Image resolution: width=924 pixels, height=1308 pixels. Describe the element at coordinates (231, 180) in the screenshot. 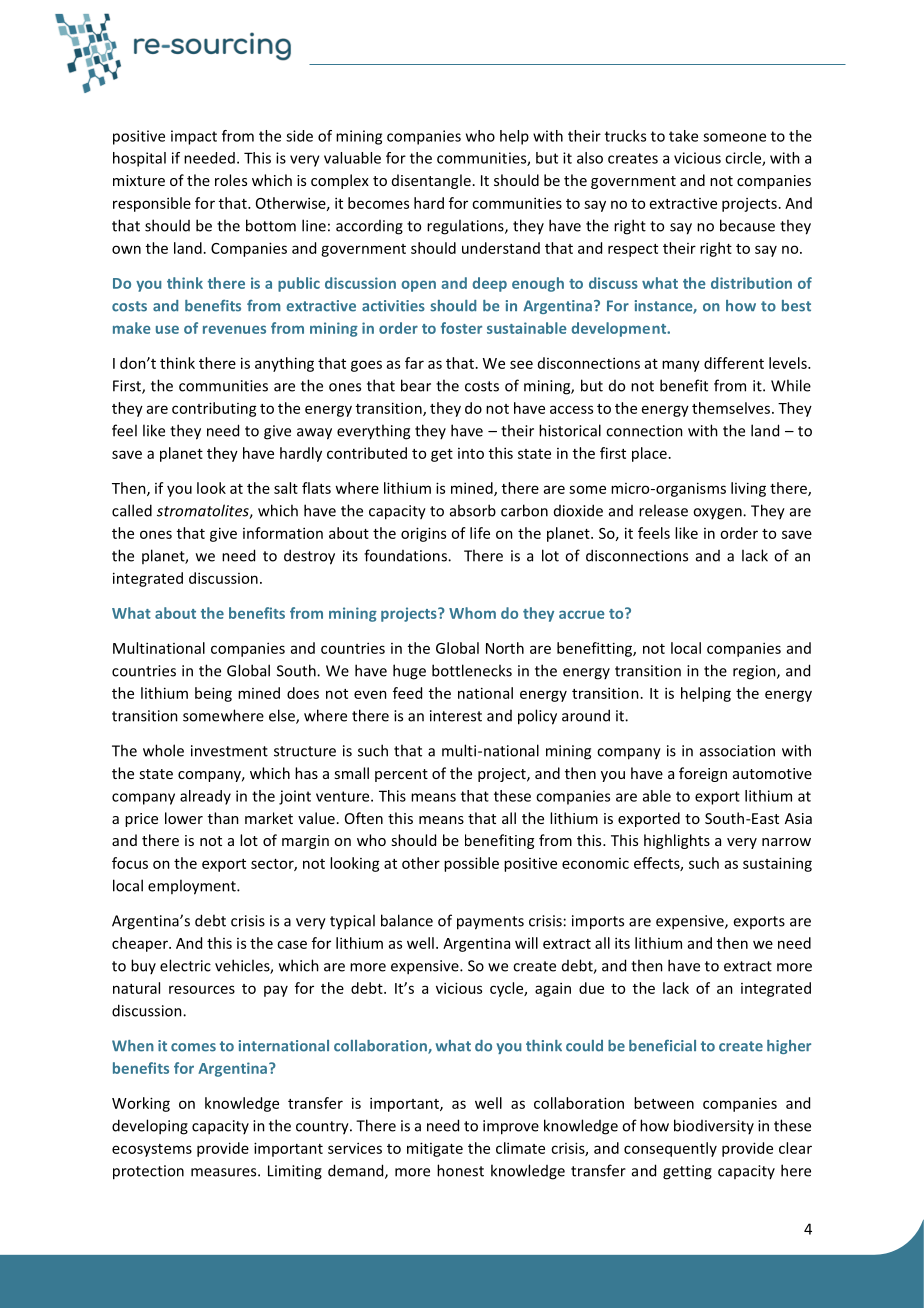

I see `roles` at that location.
